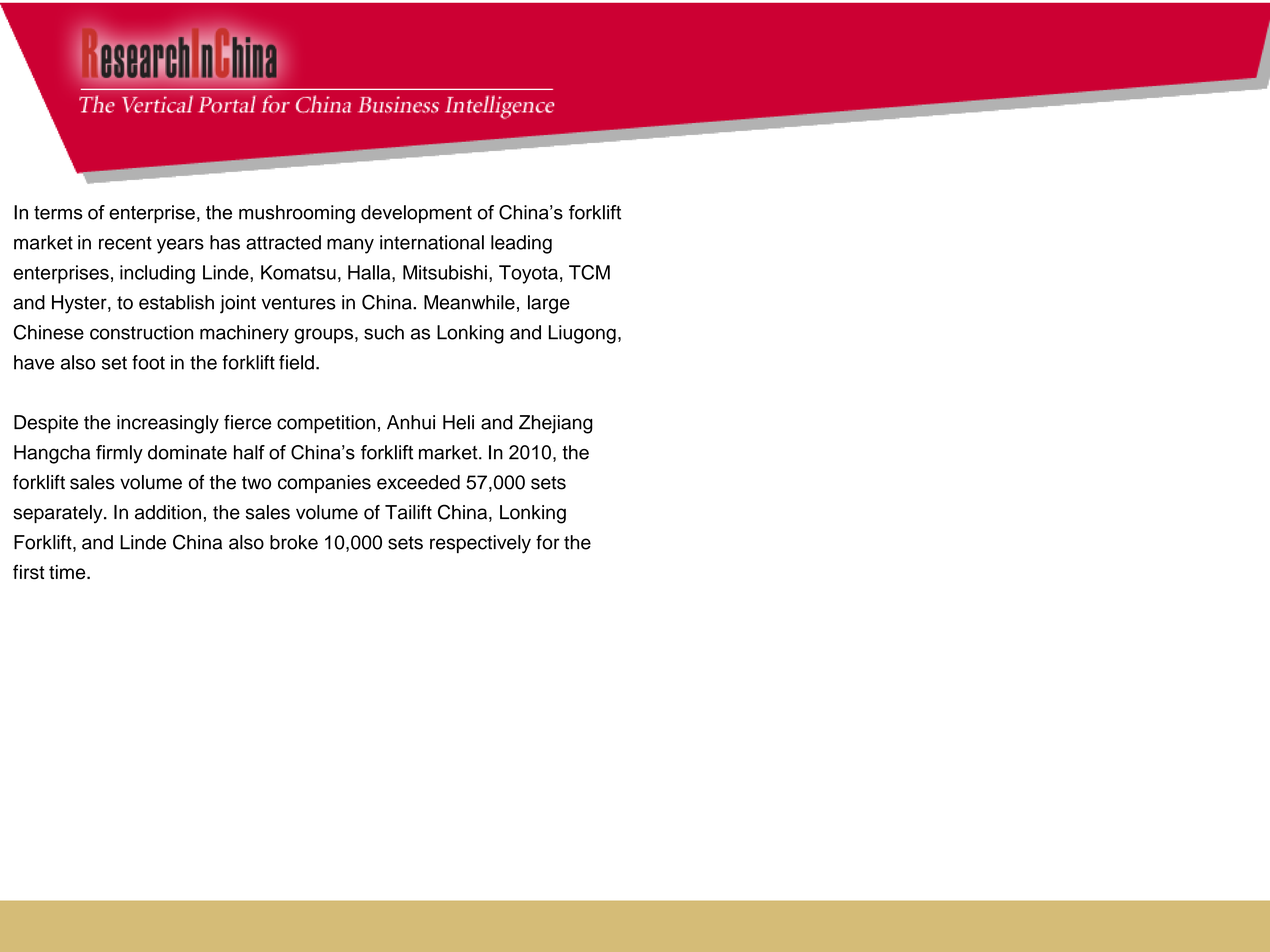 The height and width of the page is (952, 1270). Describe the element at coordinates (294, 542) in the page. I see `broke` at that location.
